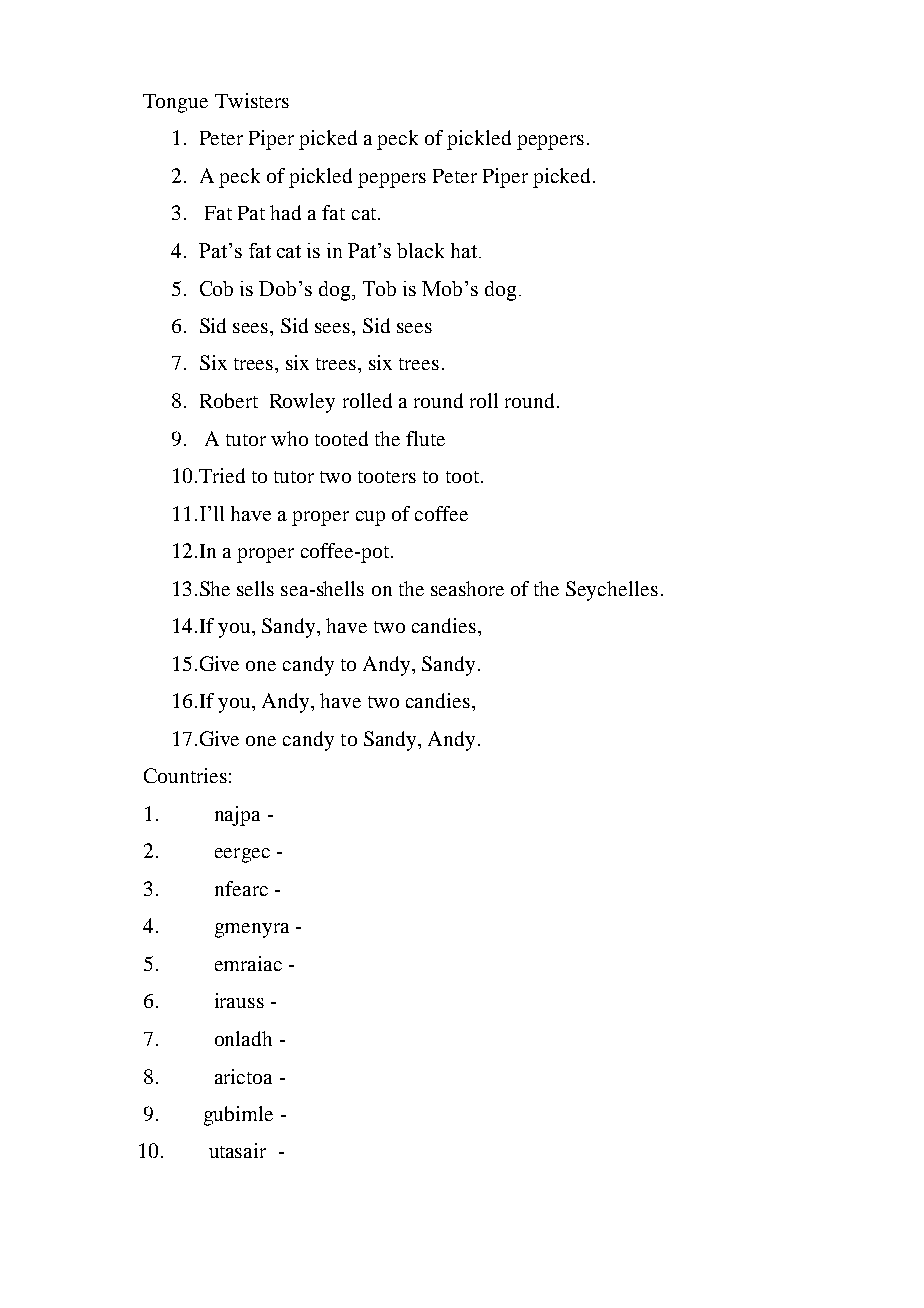  What do you see at coordinates (285, 212) in the screenshot?
I see `had` at bounding box center [285, 212].
